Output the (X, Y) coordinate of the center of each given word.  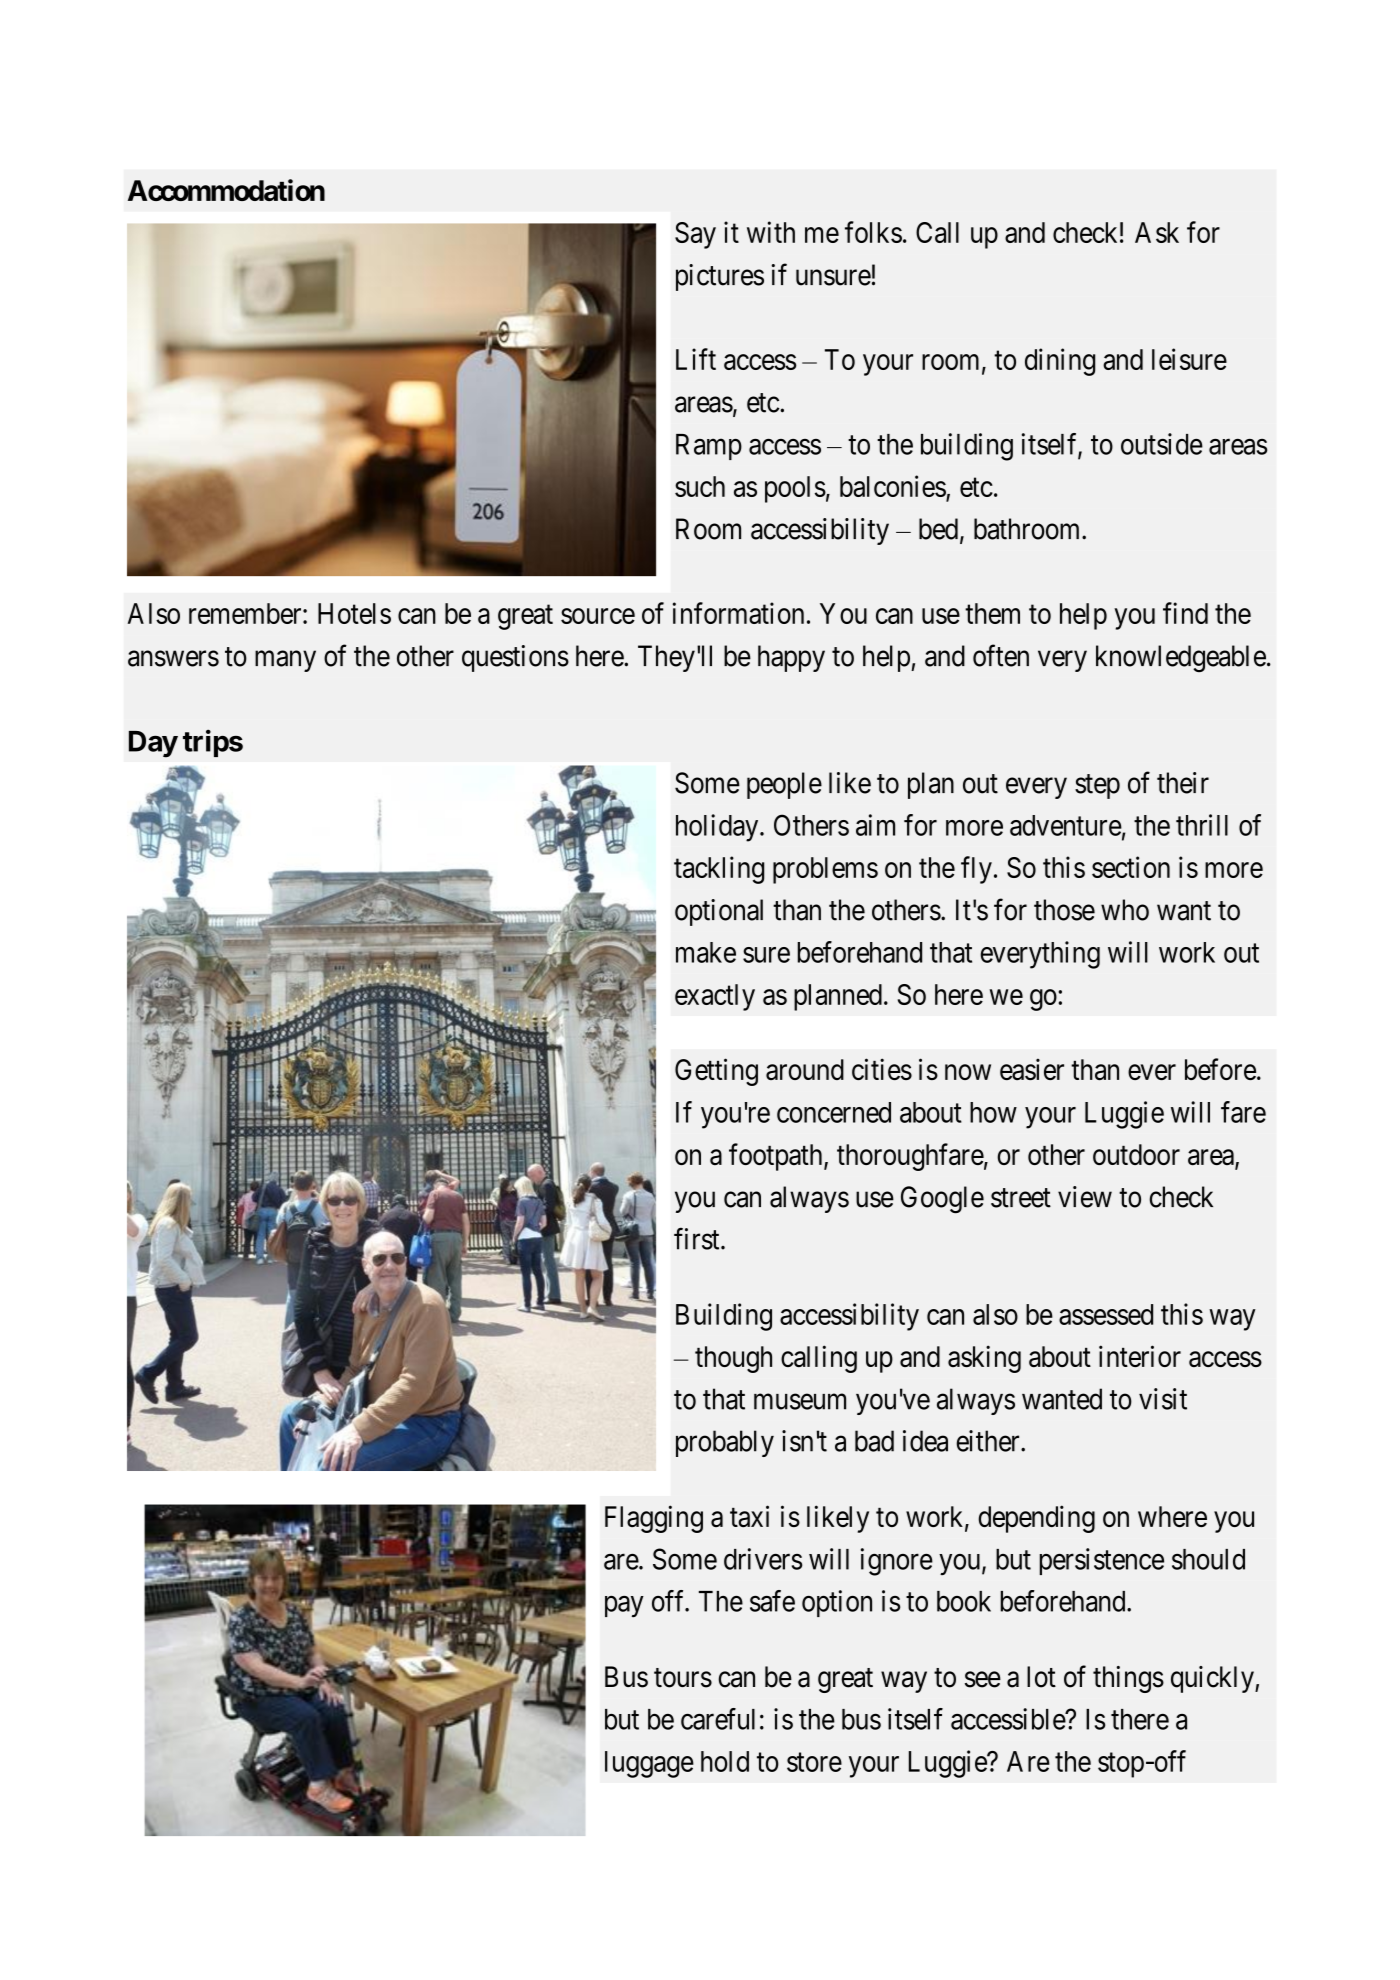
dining (1060, 362)
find (1185, 613)
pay (624, 1607)
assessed (1106, 1314)
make (706, 952)
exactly (715, 997)
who (1125, 910)
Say (695, 235)
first (698, 1238)
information (738, 613)
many (285, 661)
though (733, 1359)
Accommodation (226, 190)
